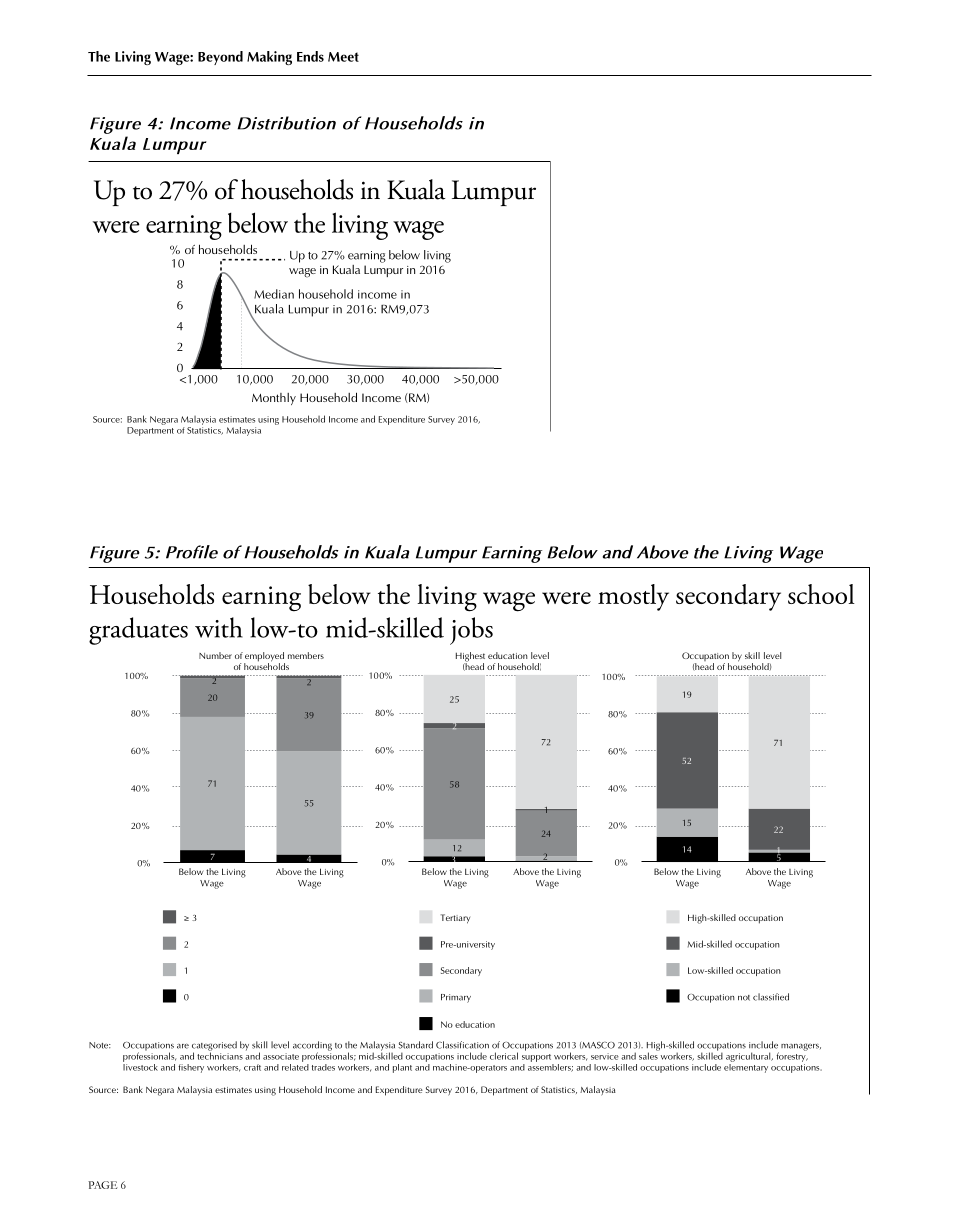  I want to click on plant, so click(402, 1068).
